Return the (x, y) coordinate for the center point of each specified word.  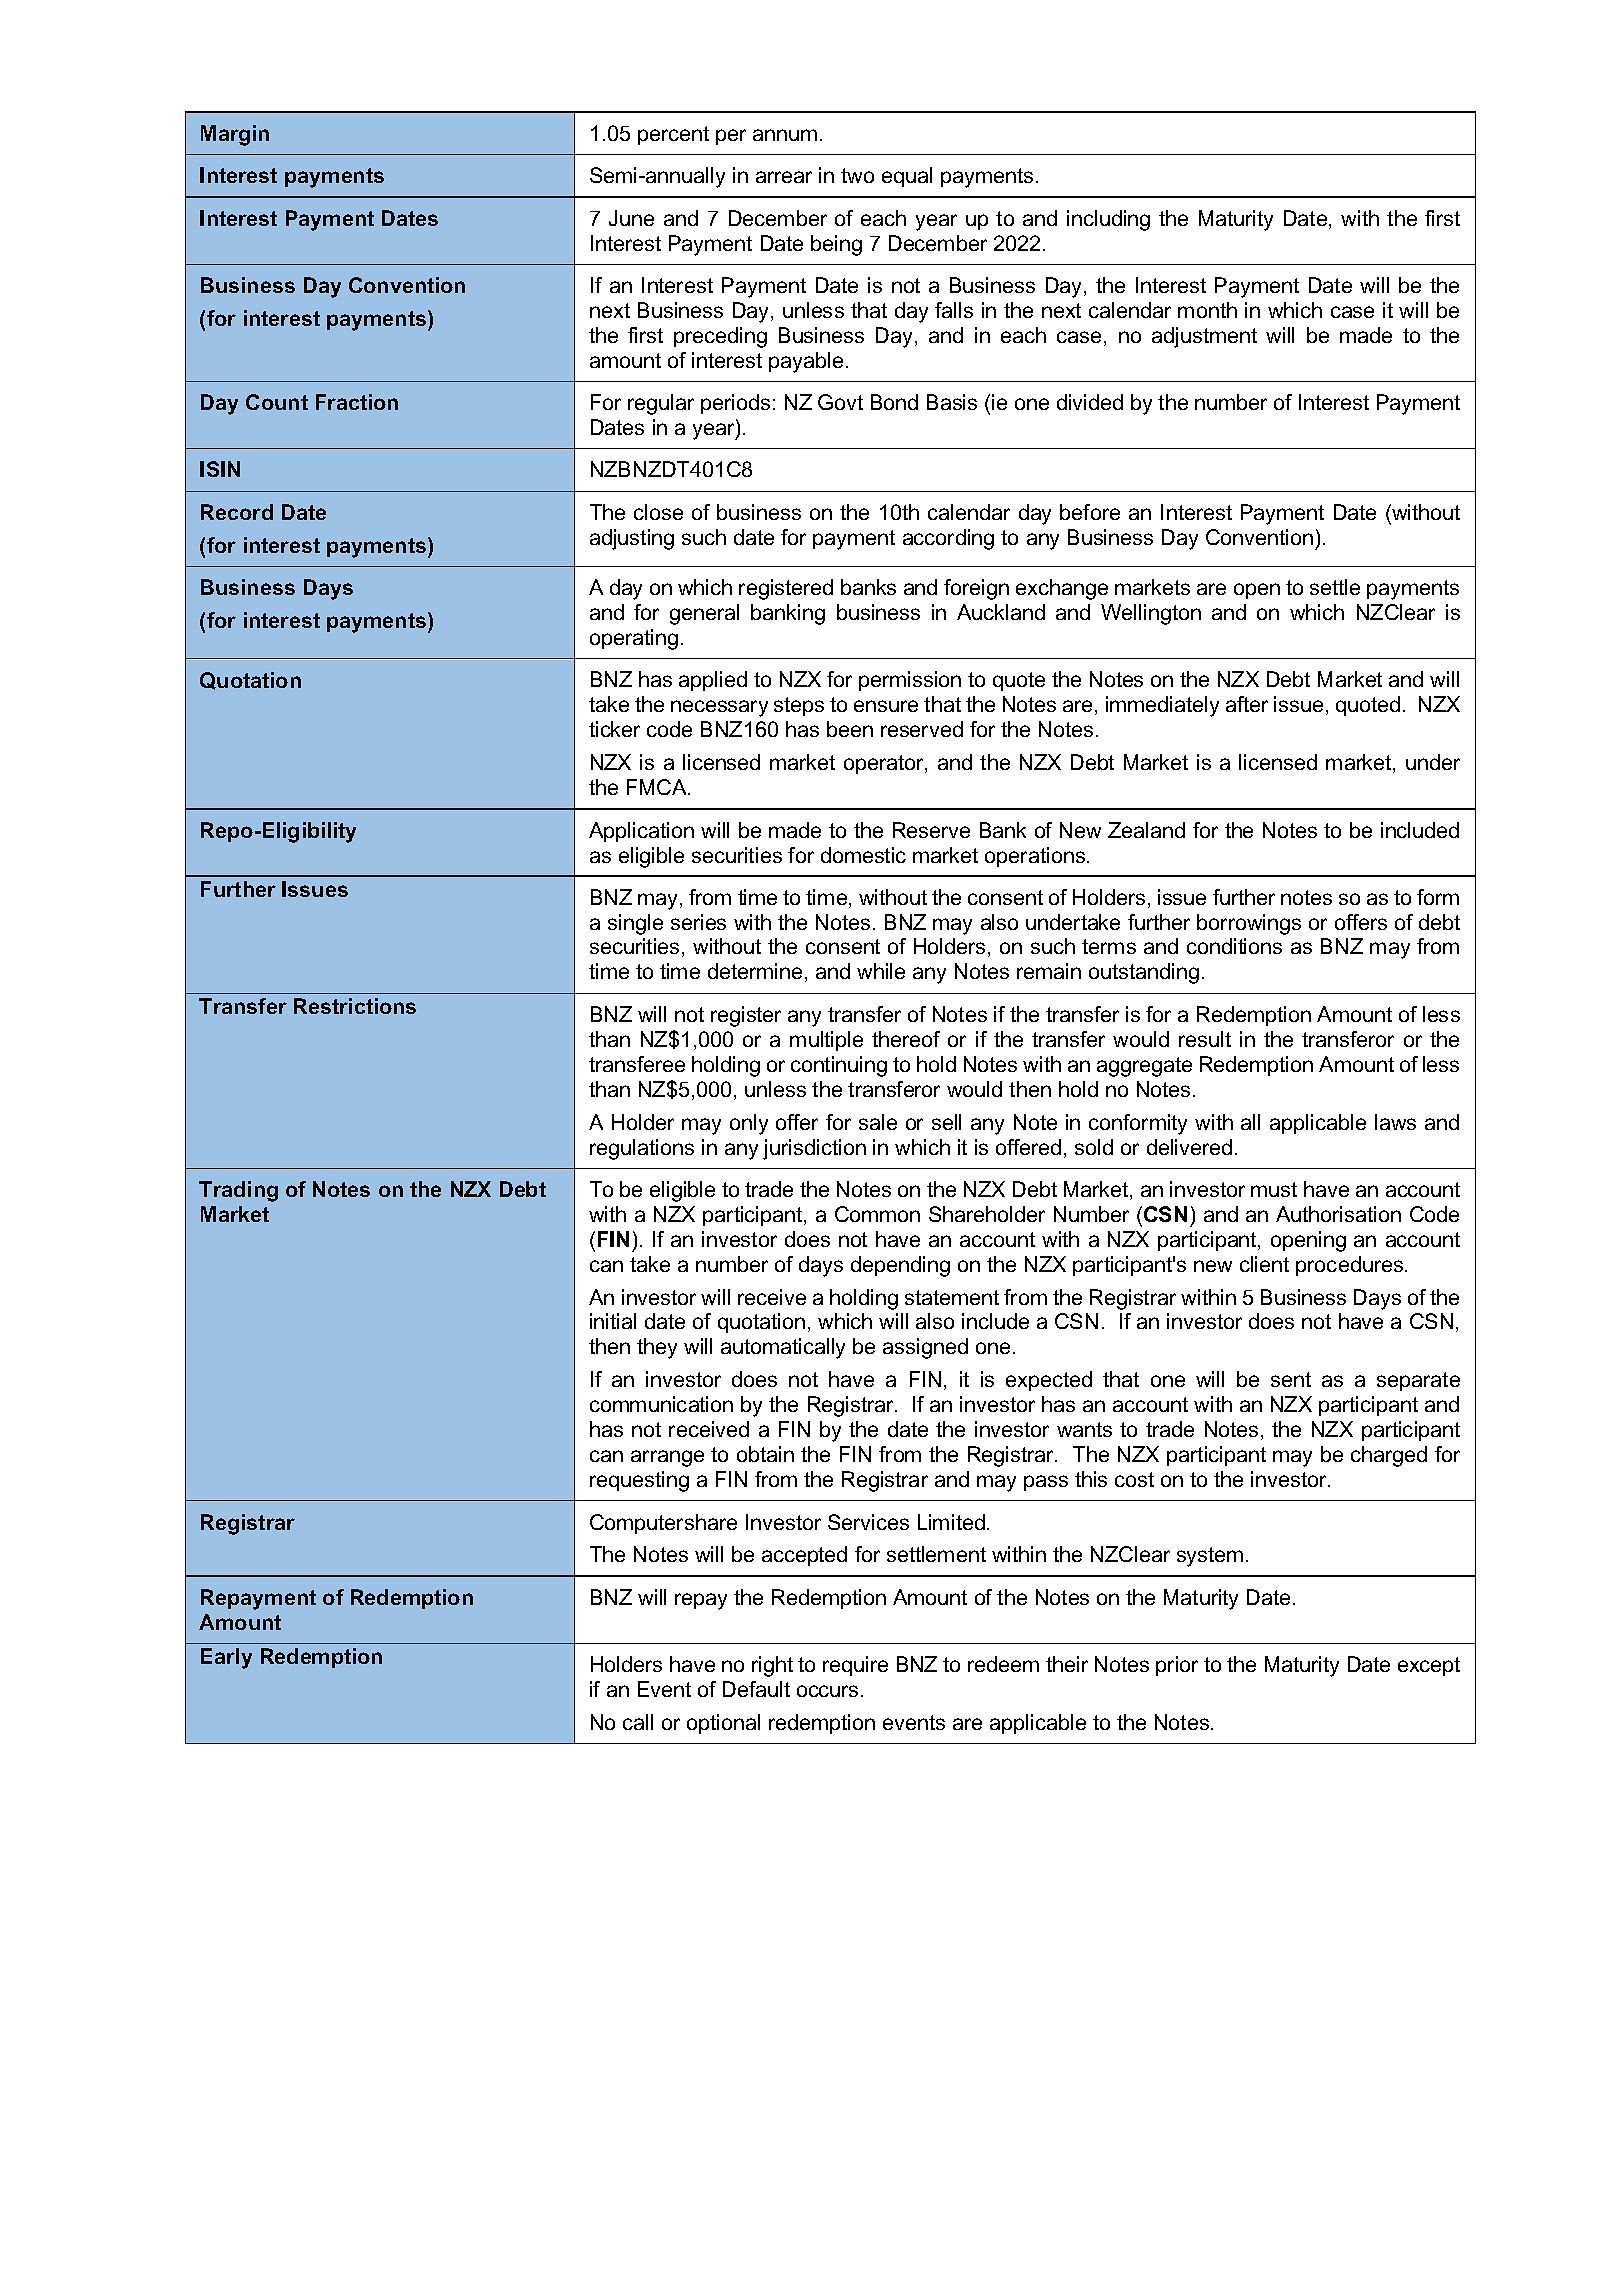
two (857, 175)
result (1205, 1039)
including (1108, 220)
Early (226, 1658)
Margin (235, 135)
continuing (839, 1066)
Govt (840, 402)
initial (613, 1321)
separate (1418, 1381)
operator (885, 764)
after (1247, 704)
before (1090, 512)
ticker (614, 729)
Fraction (357, 402)
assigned (925, 1348)
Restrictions (355, 1006)
